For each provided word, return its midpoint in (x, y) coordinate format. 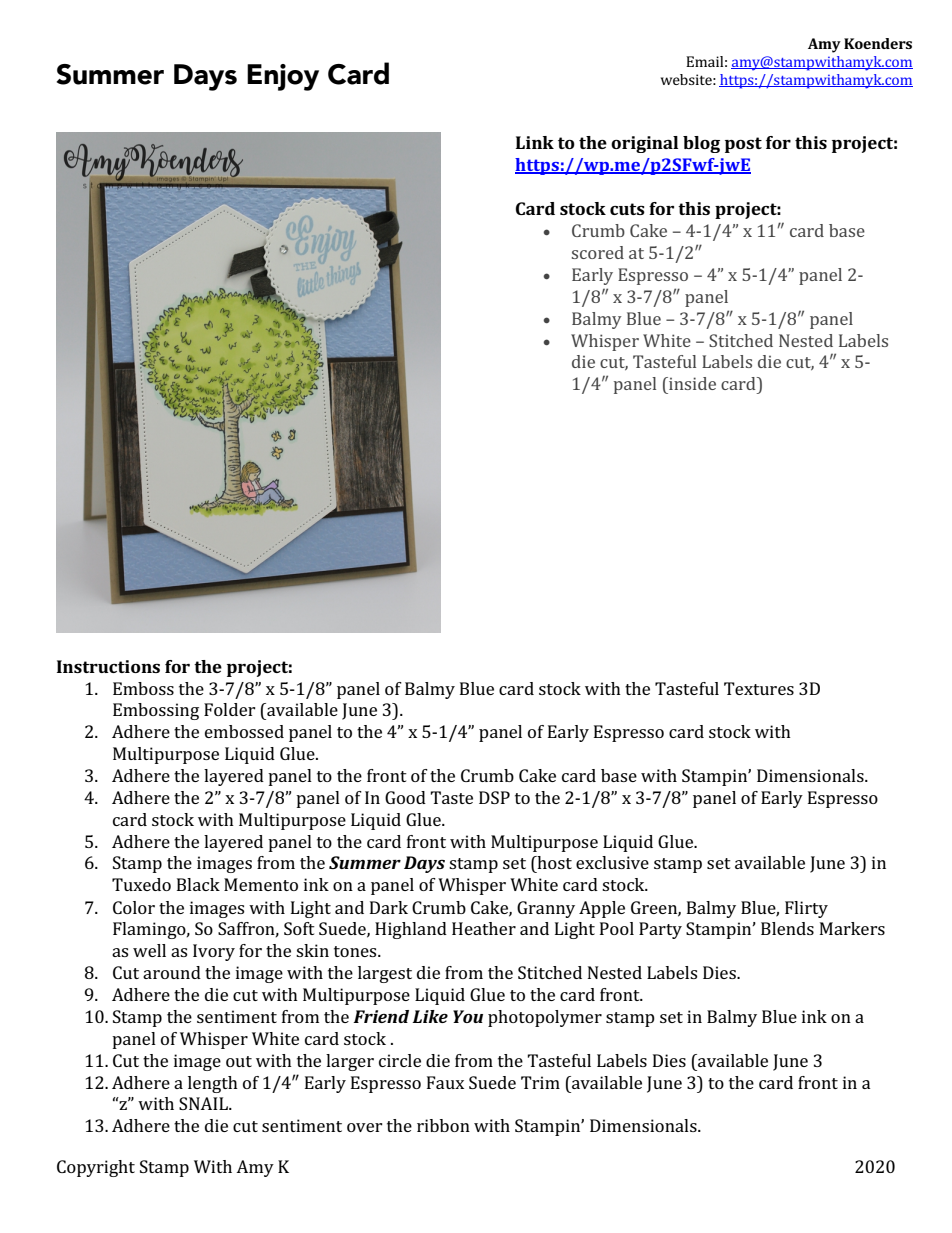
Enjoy (283, 77)
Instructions (108, 666)
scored (598, 252)
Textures (759, 688)
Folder (230, 709)
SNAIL (205, 1103)
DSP (494, 797)
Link (535, 142)
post (743, 145)
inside (691, 383)
